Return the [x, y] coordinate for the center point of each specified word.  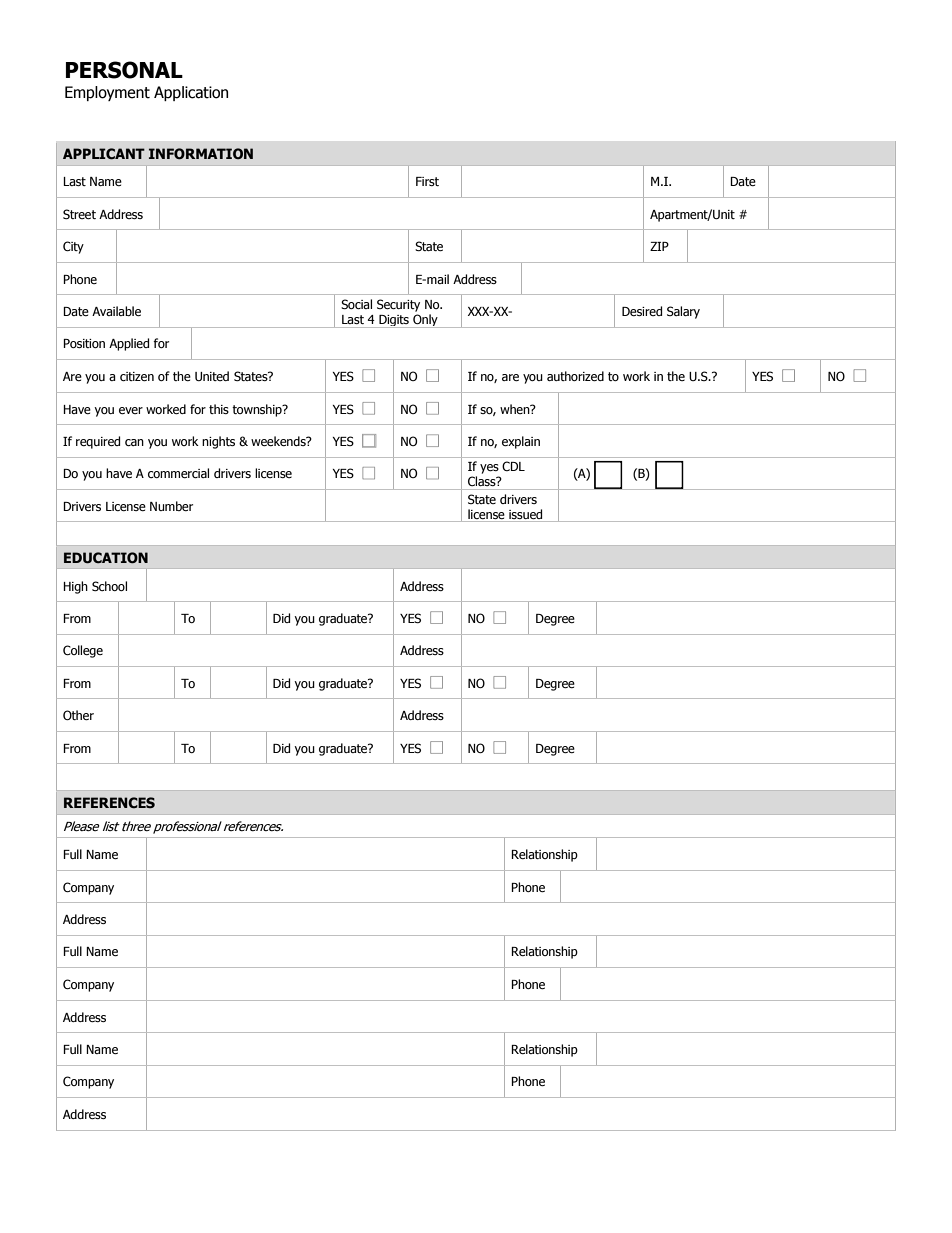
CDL [513, 466]
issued [525, 514]
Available [116, 311]
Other [78, 715]
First [427, 181]
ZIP [659, 246]
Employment [107, 93]
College [83, 651]
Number [171, 506]
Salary [683, 312]
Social [356, 304]
